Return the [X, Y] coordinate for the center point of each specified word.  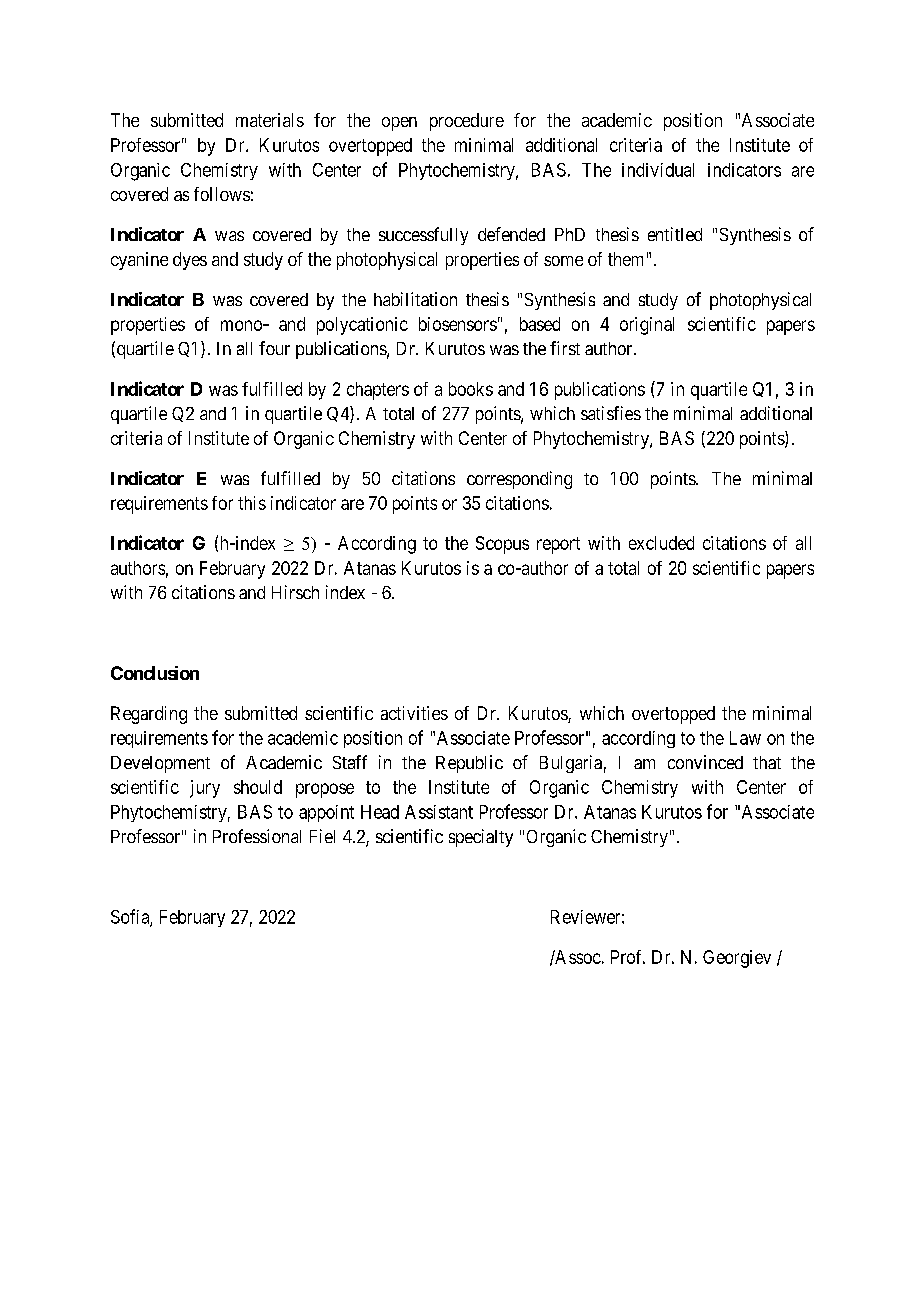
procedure [467, 122]
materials [270, 120]
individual [658, 170]
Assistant [439, 812]
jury [205, 789]
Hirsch [295, 592]
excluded [661, 543]
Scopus [502, 545]
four [274, 348]
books [471, 389]
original [647, 326]
